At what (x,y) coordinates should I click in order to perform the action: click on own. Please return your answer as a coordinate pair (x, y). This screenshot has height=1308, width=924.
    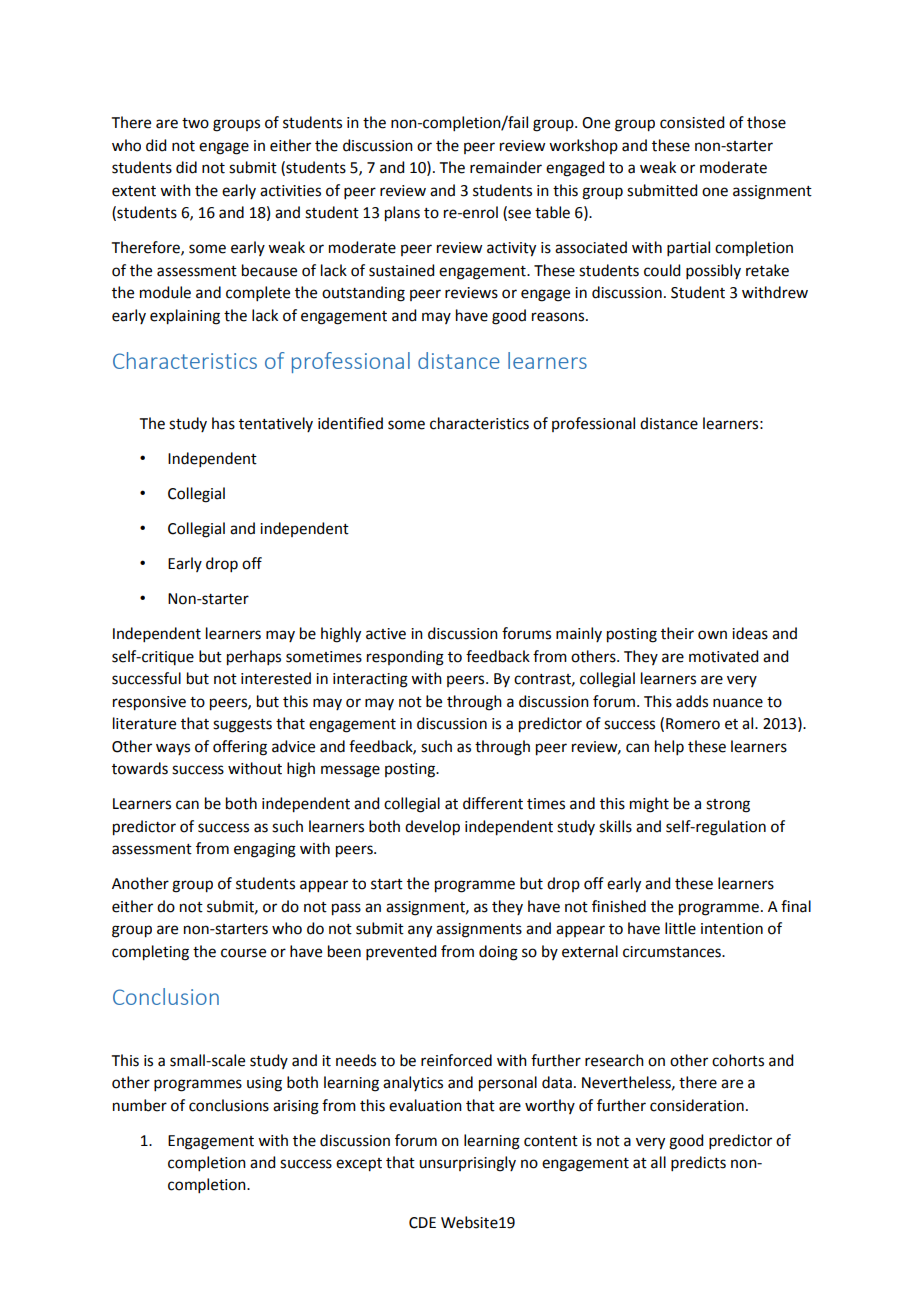
    Looking at the image, I should click on (712, 635).
